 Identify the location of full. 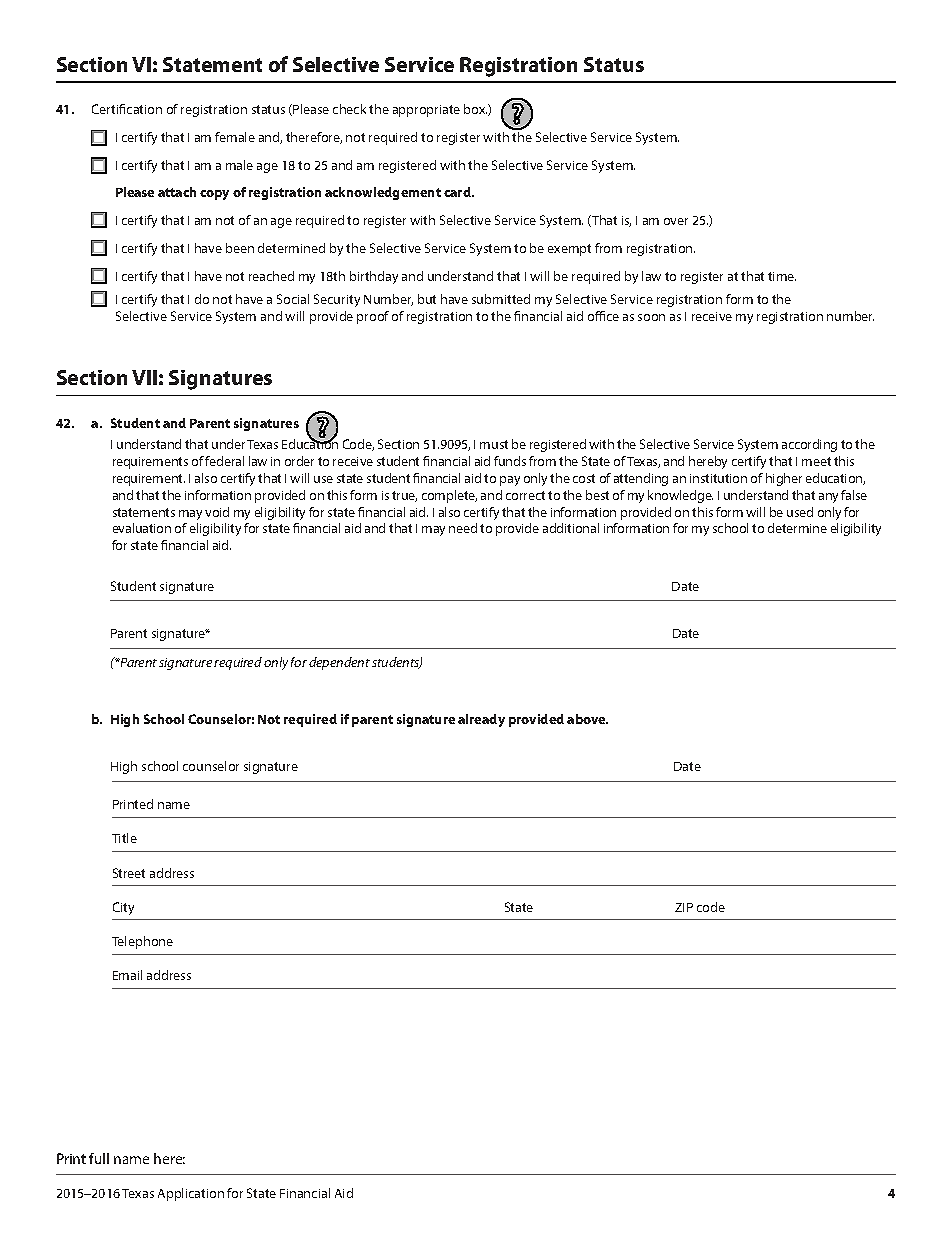
(99, 1158).
